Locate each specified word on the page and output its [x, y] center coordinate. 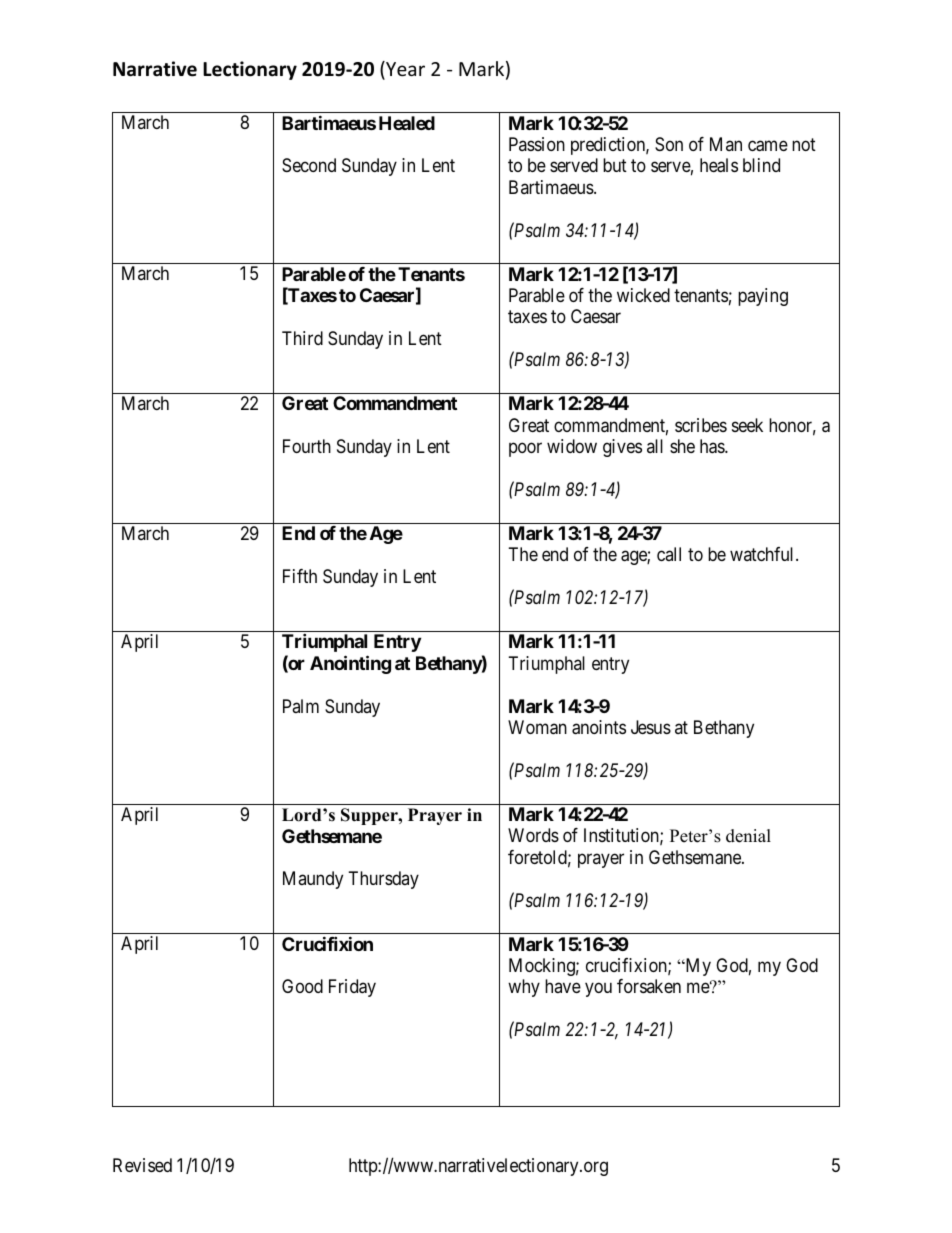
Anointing [350, 664]
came [768, 146]
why [524, 988]
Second [309, 165]
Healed [407, 123]
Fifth [300, 576]
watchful [763, 554]
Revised [142, 1165]
